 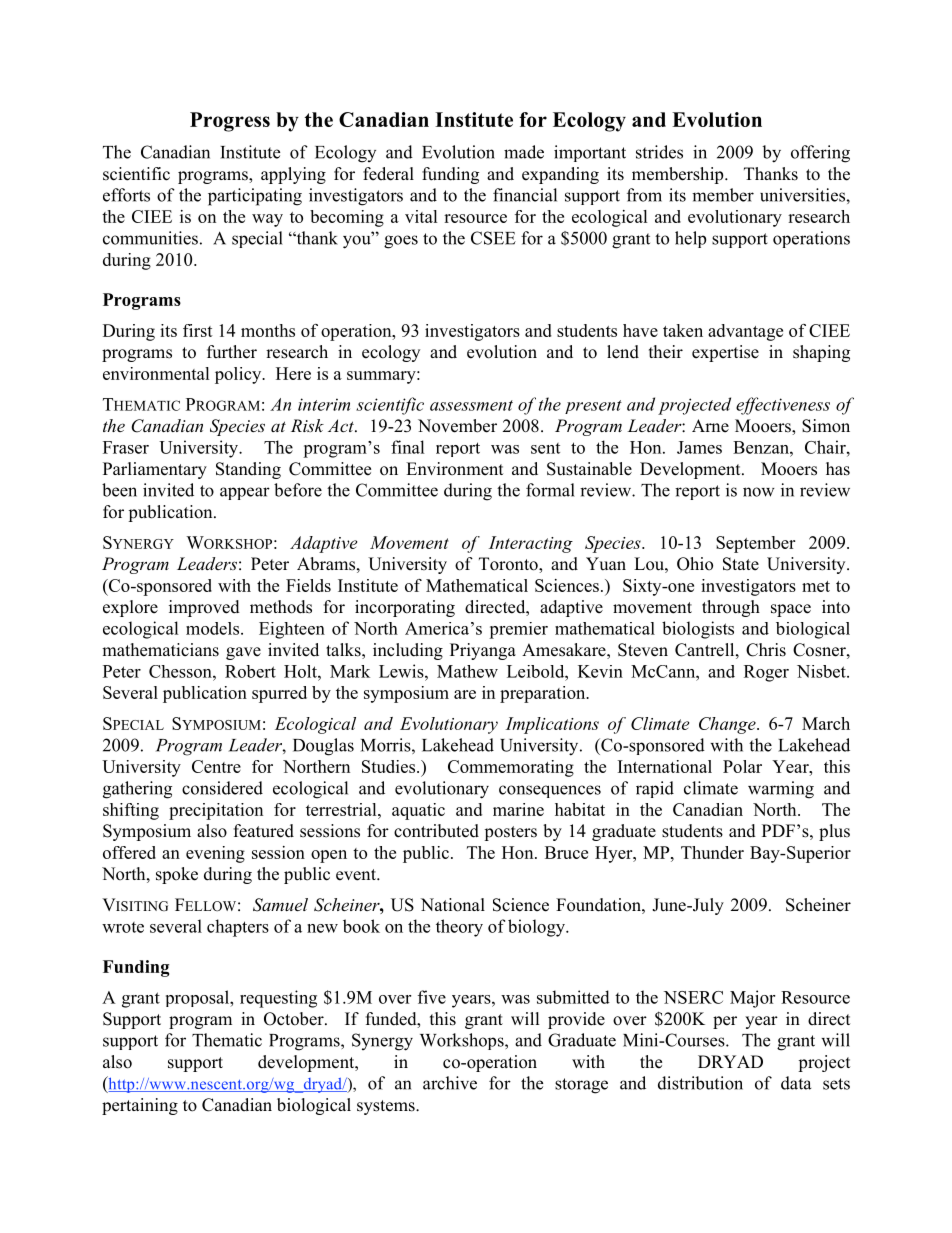 I want to click on posters, so click(x=510, y=833).
